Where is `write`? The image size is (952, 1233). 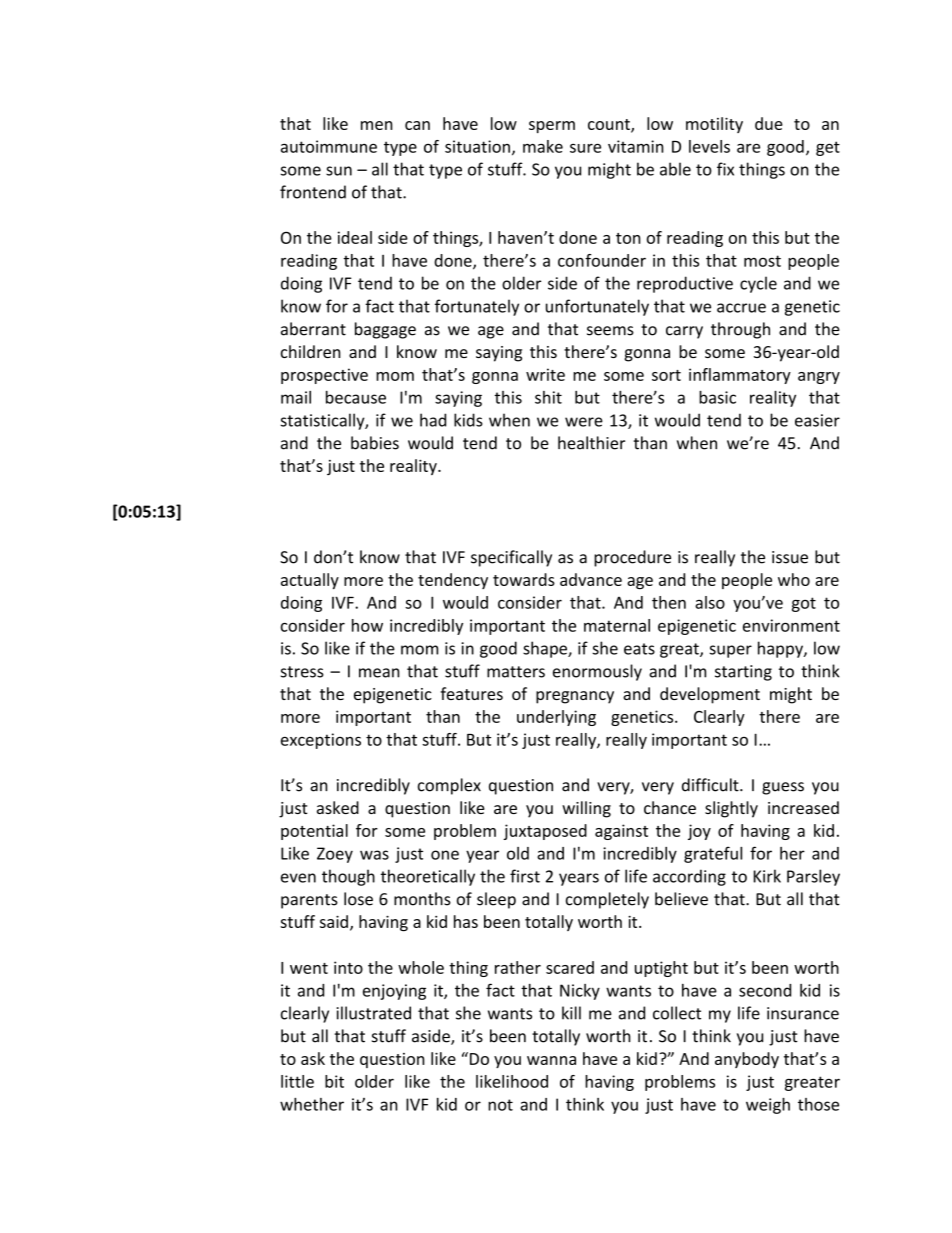
write is located at coordinates (545, 374).
